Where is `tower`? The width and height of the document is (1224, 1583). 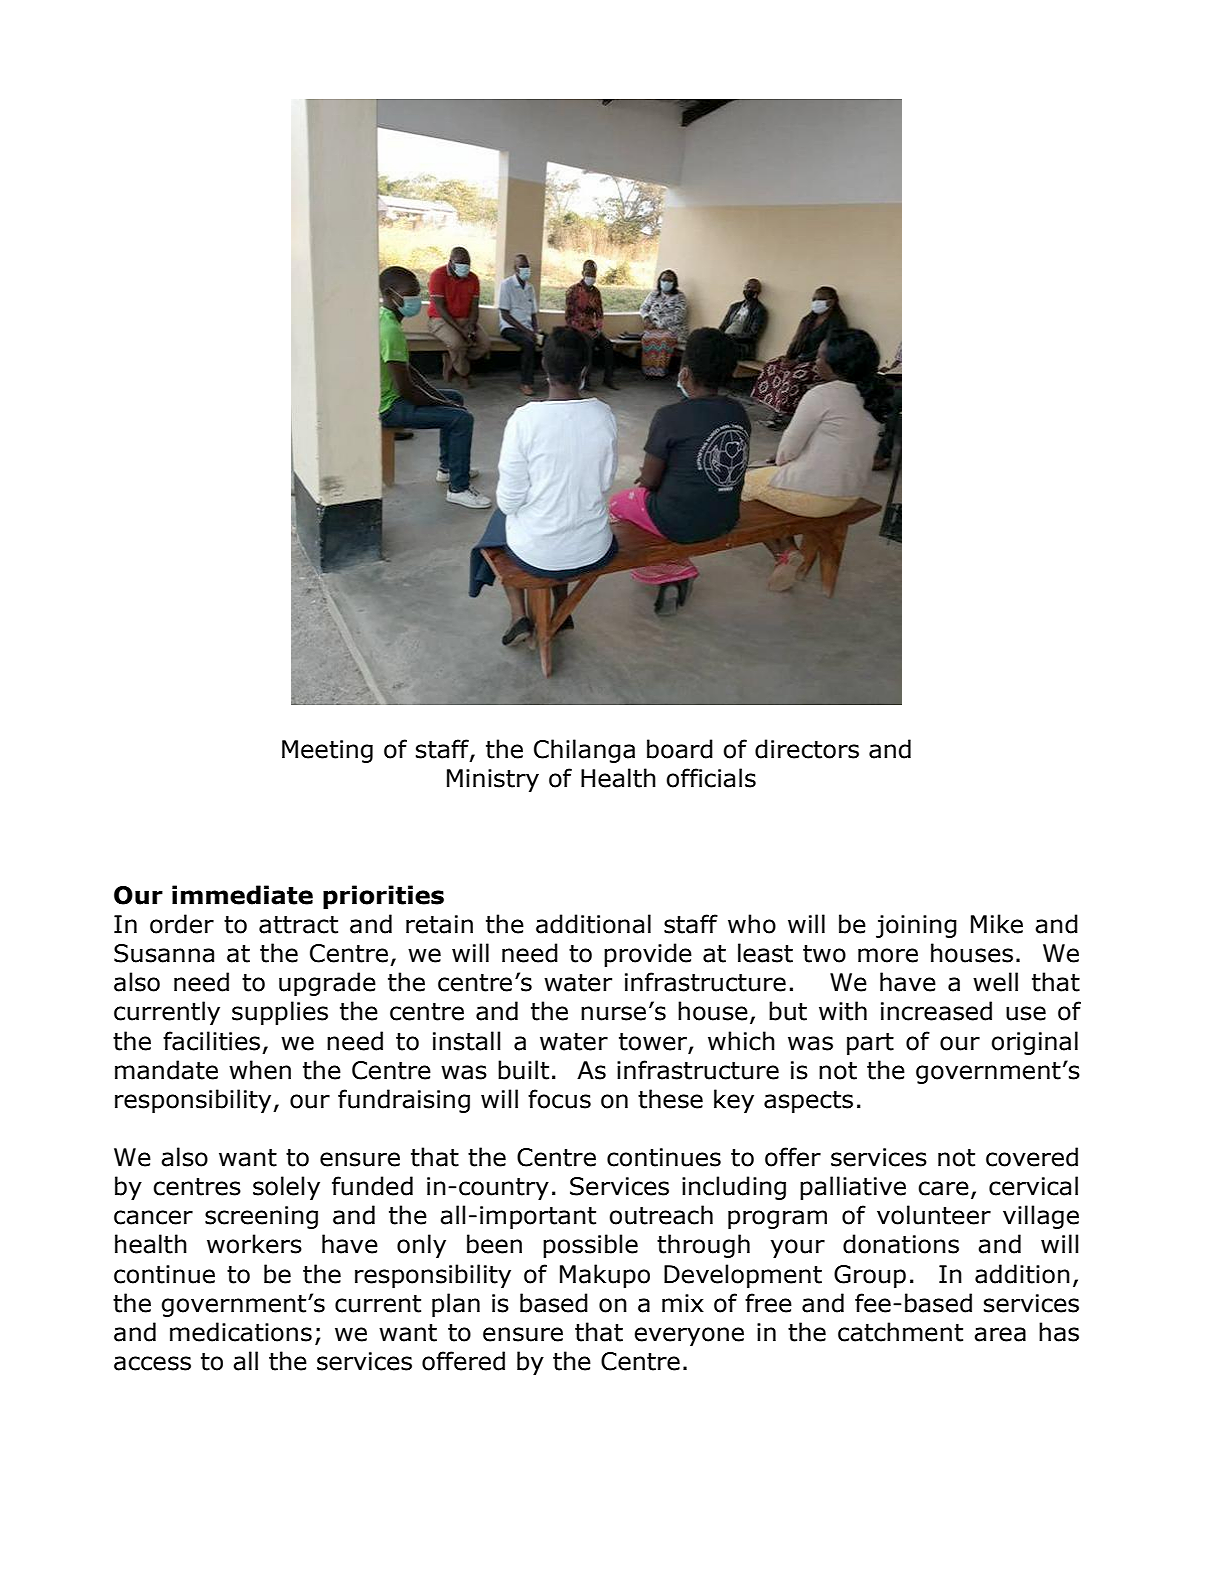
tower is located at coordinates (653, 1042).
